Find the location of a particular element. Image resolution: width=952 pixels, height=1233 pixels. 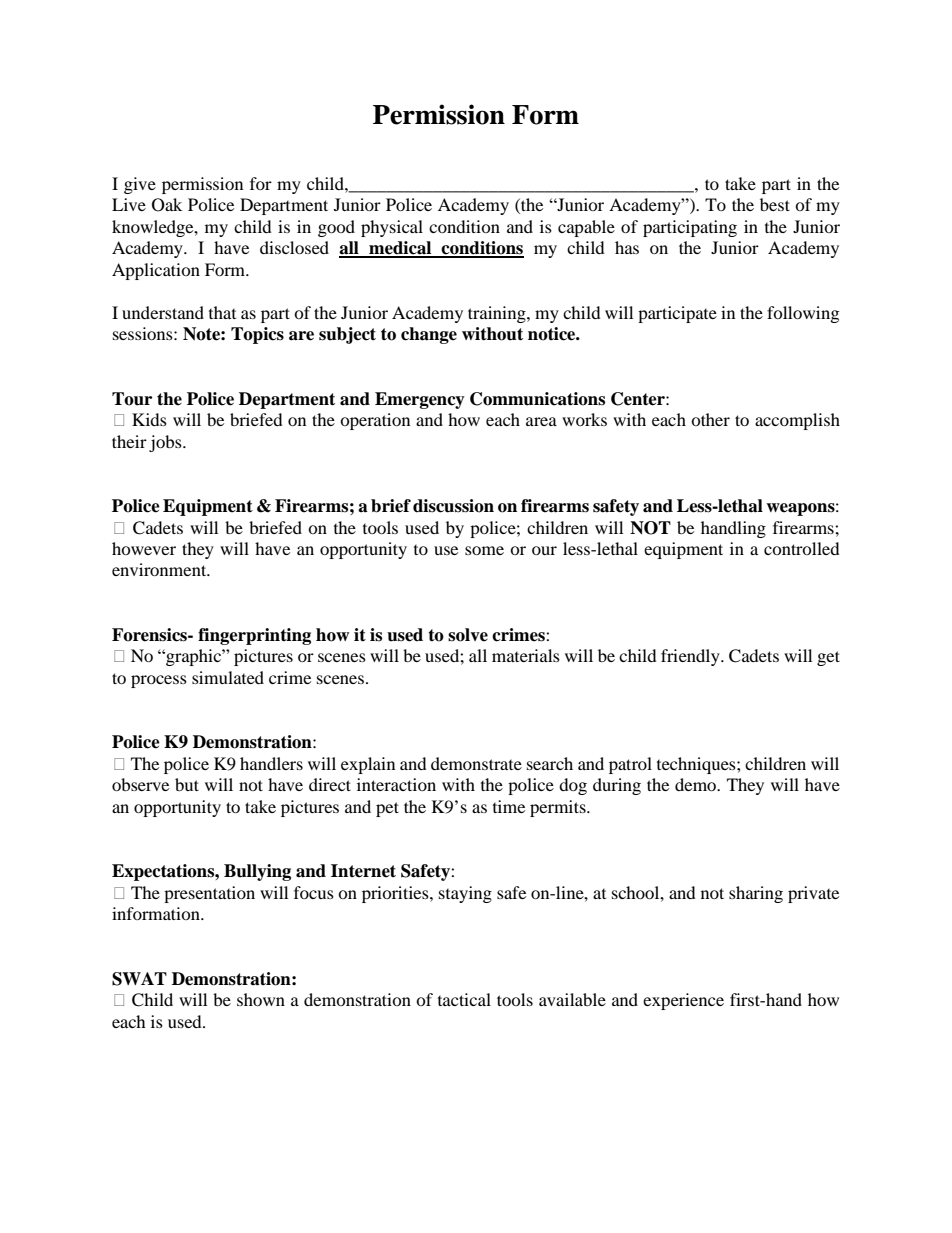

Oak is located at coordinates (167, 205).
